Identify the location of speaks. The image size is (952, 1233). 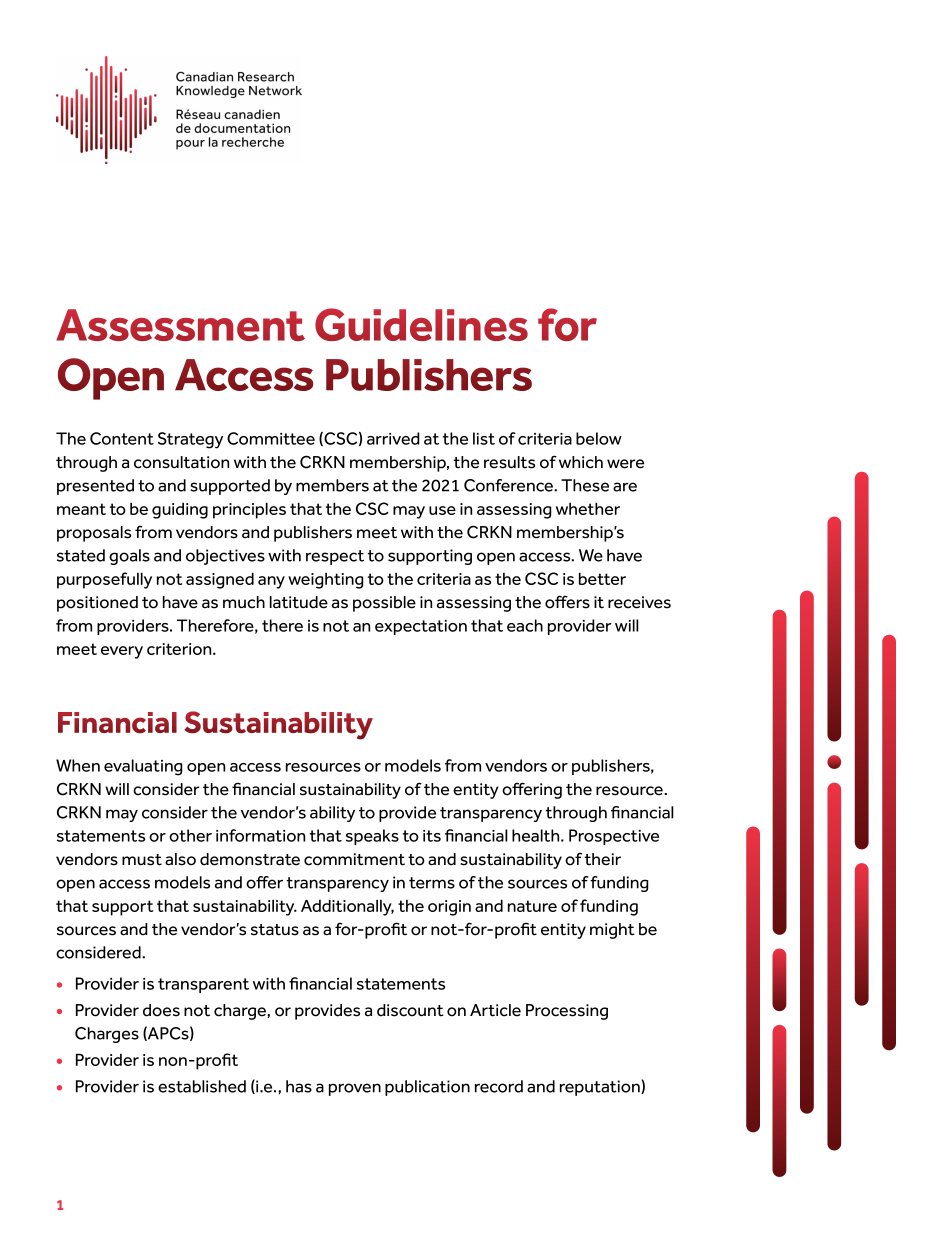
(372, 837).
